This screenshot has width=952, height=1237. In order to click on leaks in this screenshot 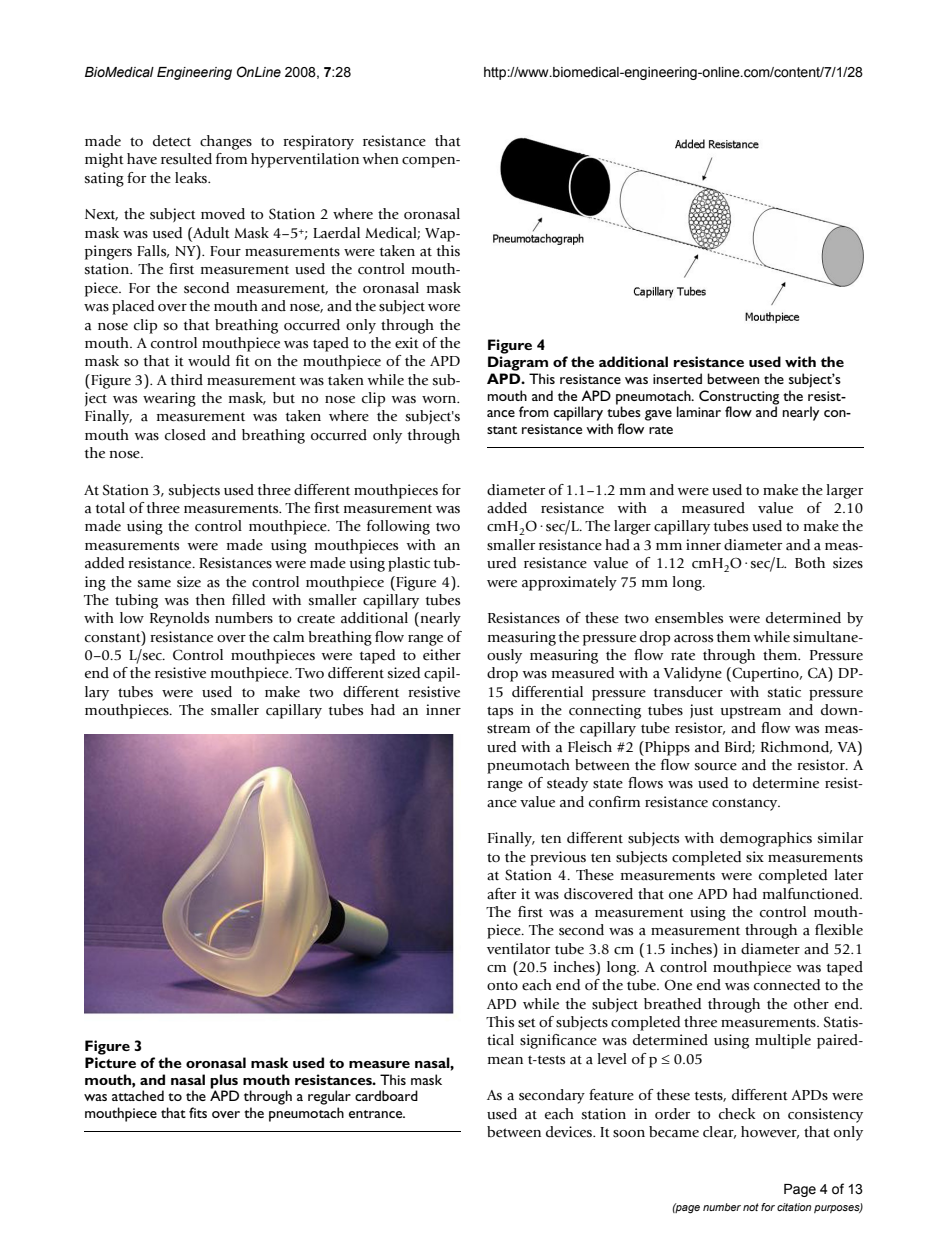, I will do `click(192, 178)`.
